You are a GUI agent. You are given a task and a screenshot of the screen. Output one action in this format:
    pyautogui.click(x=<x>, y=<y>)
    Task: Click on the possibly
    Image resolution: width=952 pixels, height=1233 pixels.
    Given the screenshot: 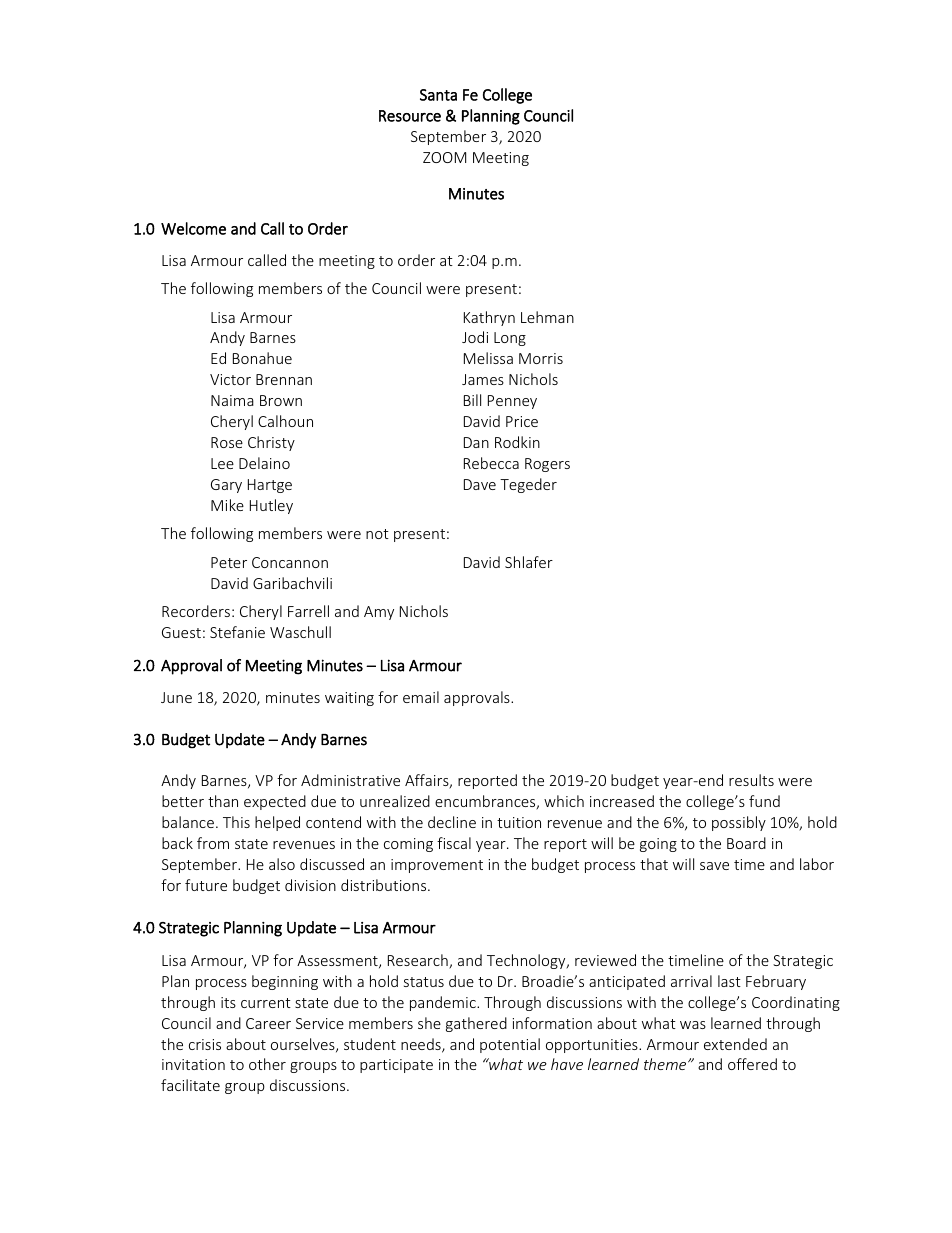 What is the action you would take?
    pyautogui.click(x=739, y=823)
